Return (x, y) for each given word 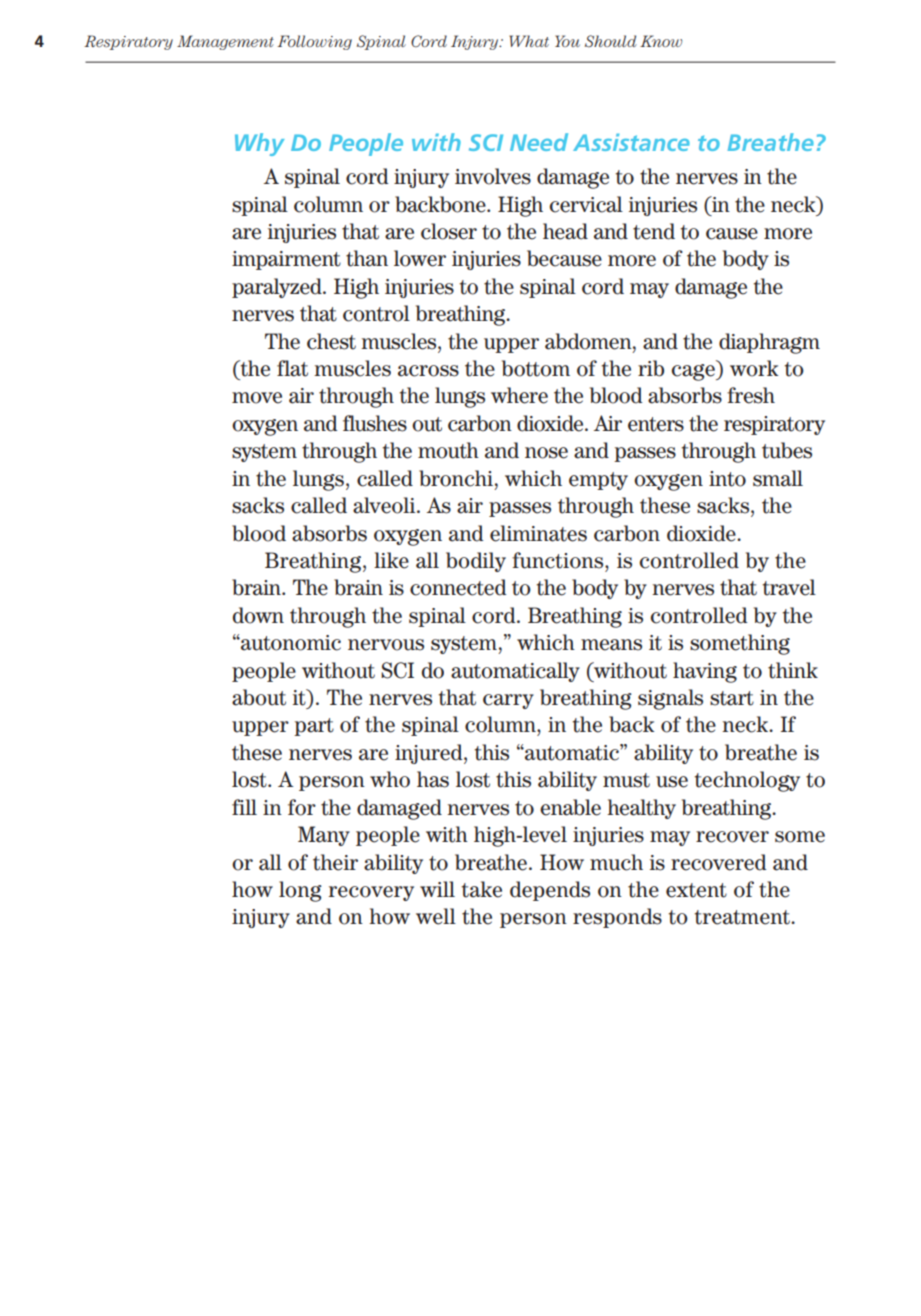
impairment (286, 260)
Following (314, 42)
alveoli (385, 505)
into (727, 479)
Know (661, 41)
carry (508, 701)
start (732, 698)
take (481, 889)
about (259, 697)
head (565, 231)
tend (654, 231)
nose (546, 453)
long (300, 891)
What (529, 41)
